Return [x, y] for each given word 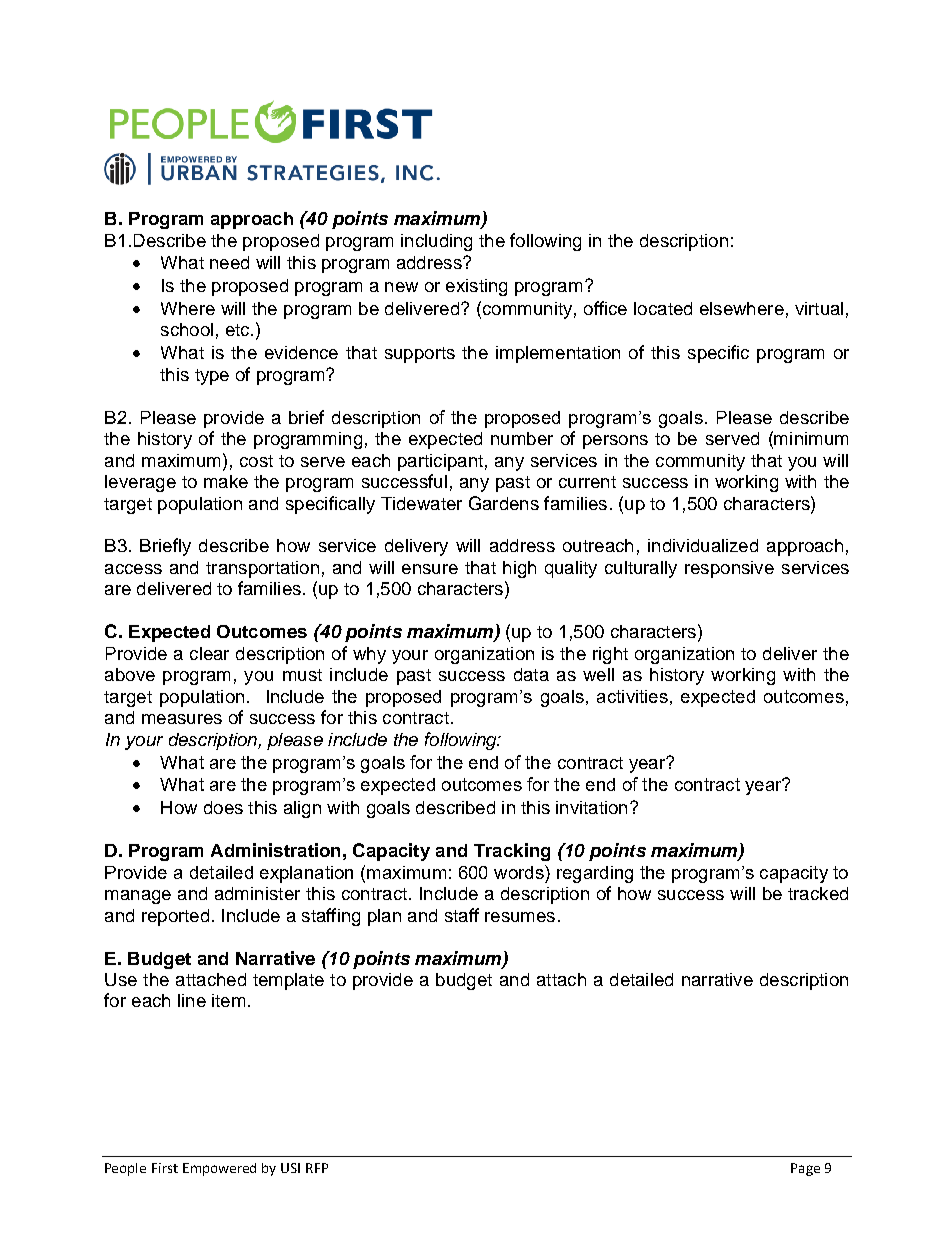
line [192, 1000]
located [663, 308]
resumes [520, 917]
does [223, 807]
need [229, 262]
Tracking [512, 852]
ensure [430, 569]
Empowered [219, 1169]
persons [615, 442]
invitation [591, 807]
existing [476, 287]
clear [209, 653]
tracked [818, 893]
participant [440, 462]
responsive [729, 569]
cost [256, 461]
